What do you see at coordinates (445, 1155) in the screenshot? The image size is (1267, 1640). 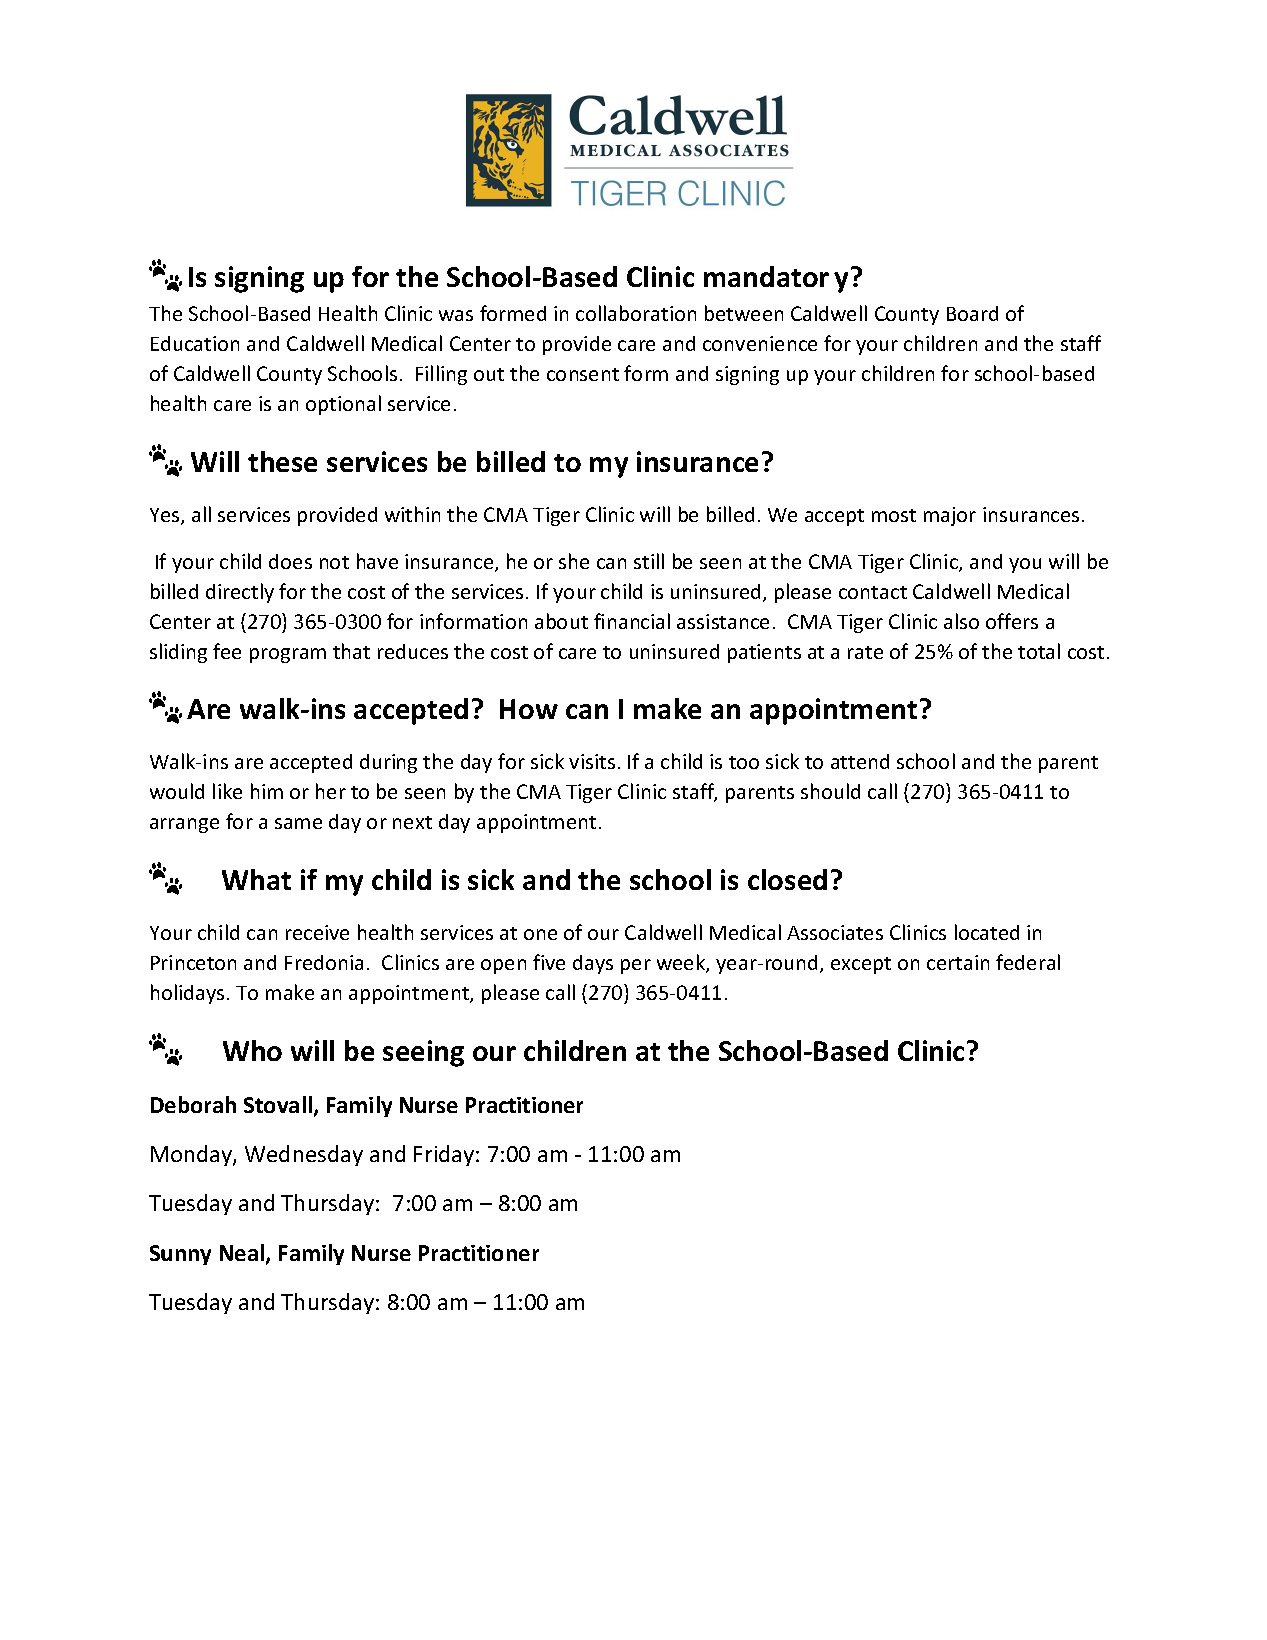 I see `Friday` at bounding box center [445, 1155].
